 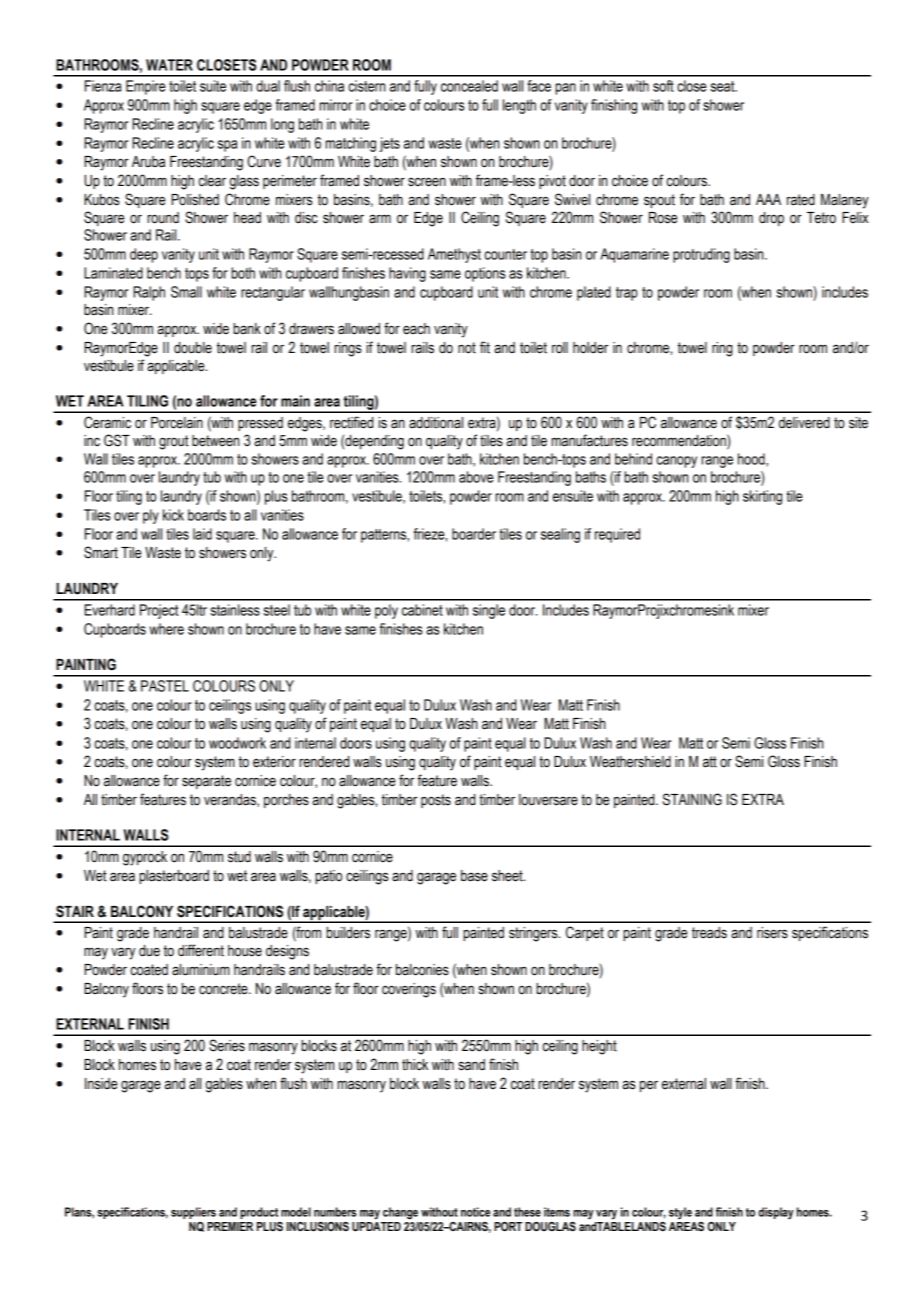 What do you see at coordinates (193, 1213) in the screenshot?
I see `suppliers` at bounding box center [193, 1213].
